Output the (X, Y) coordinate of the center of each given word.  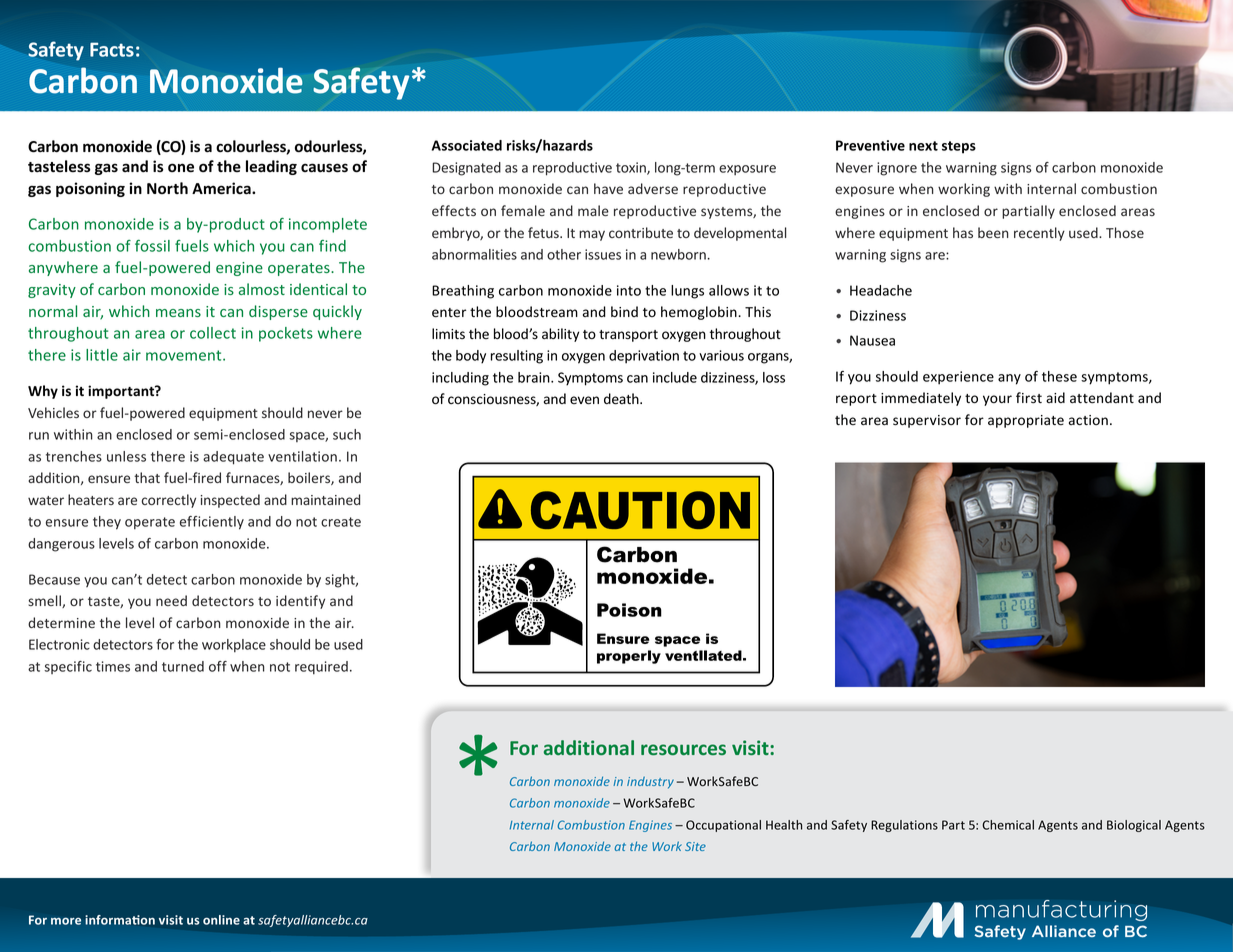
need (171, 600)
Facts (112, 50)
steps (959, 147)
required (321, 668)
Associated (467, 145)
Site (695, 846)
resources (683, 749)
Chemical (1008, 825)
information (120, 920)
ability (560, 335)
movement (185, 355)
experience (958, 378)
